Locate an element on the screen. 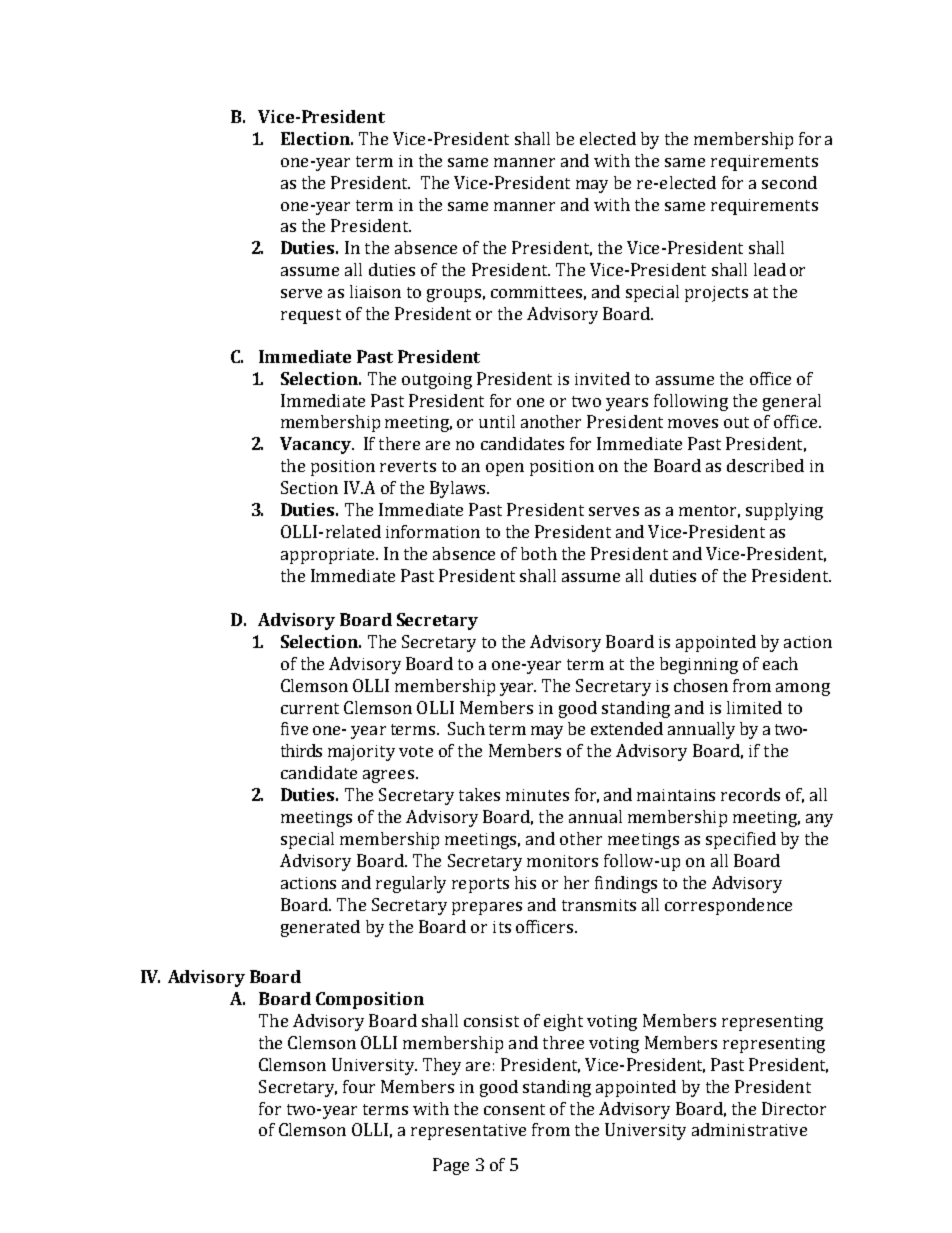 The width and height of the screenshot is (952, 1233). specified is located at coordinates (741, 840).
